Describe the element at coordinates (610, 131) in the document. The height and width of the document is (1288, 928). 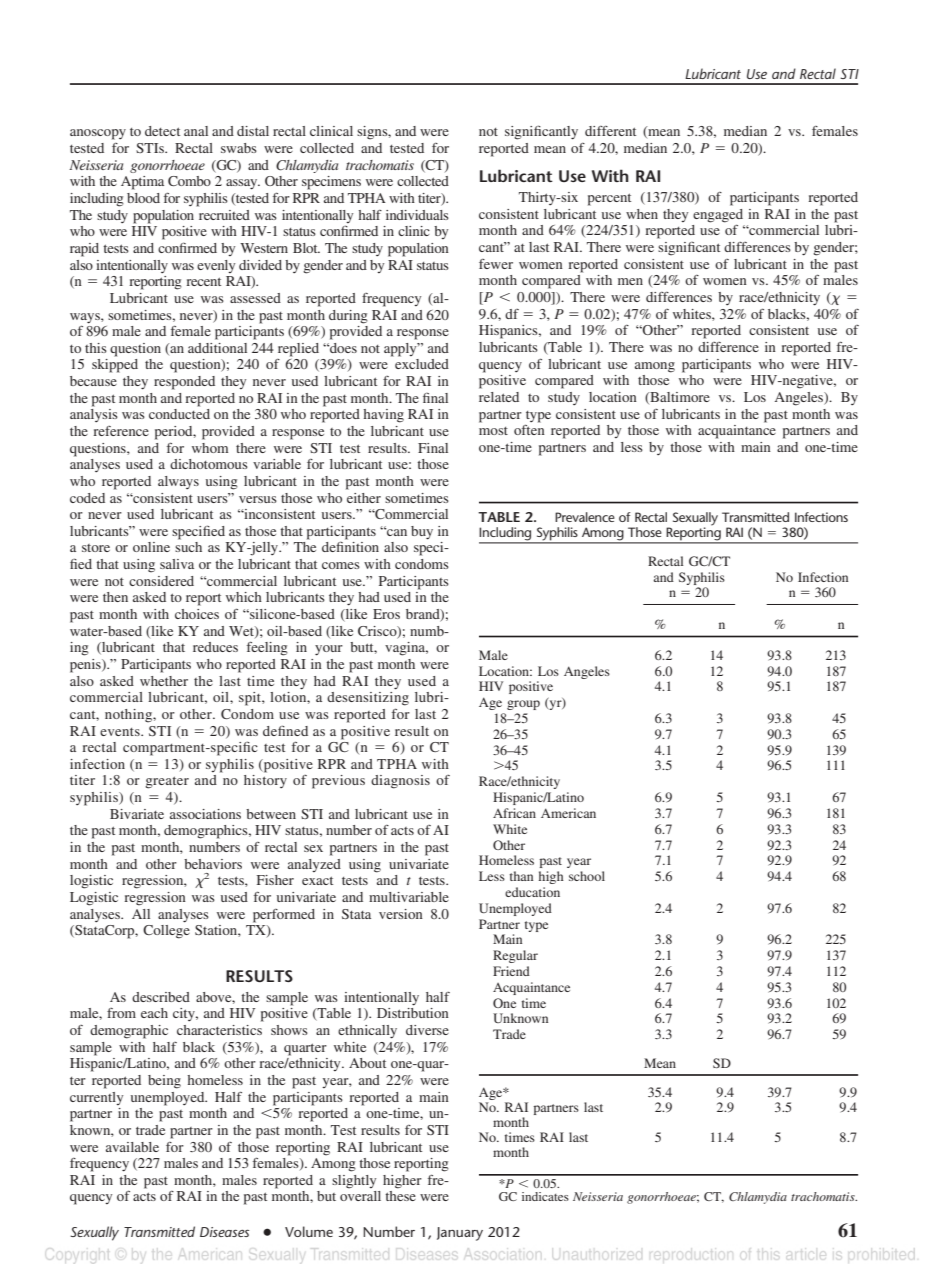
I see `different` at that location.
